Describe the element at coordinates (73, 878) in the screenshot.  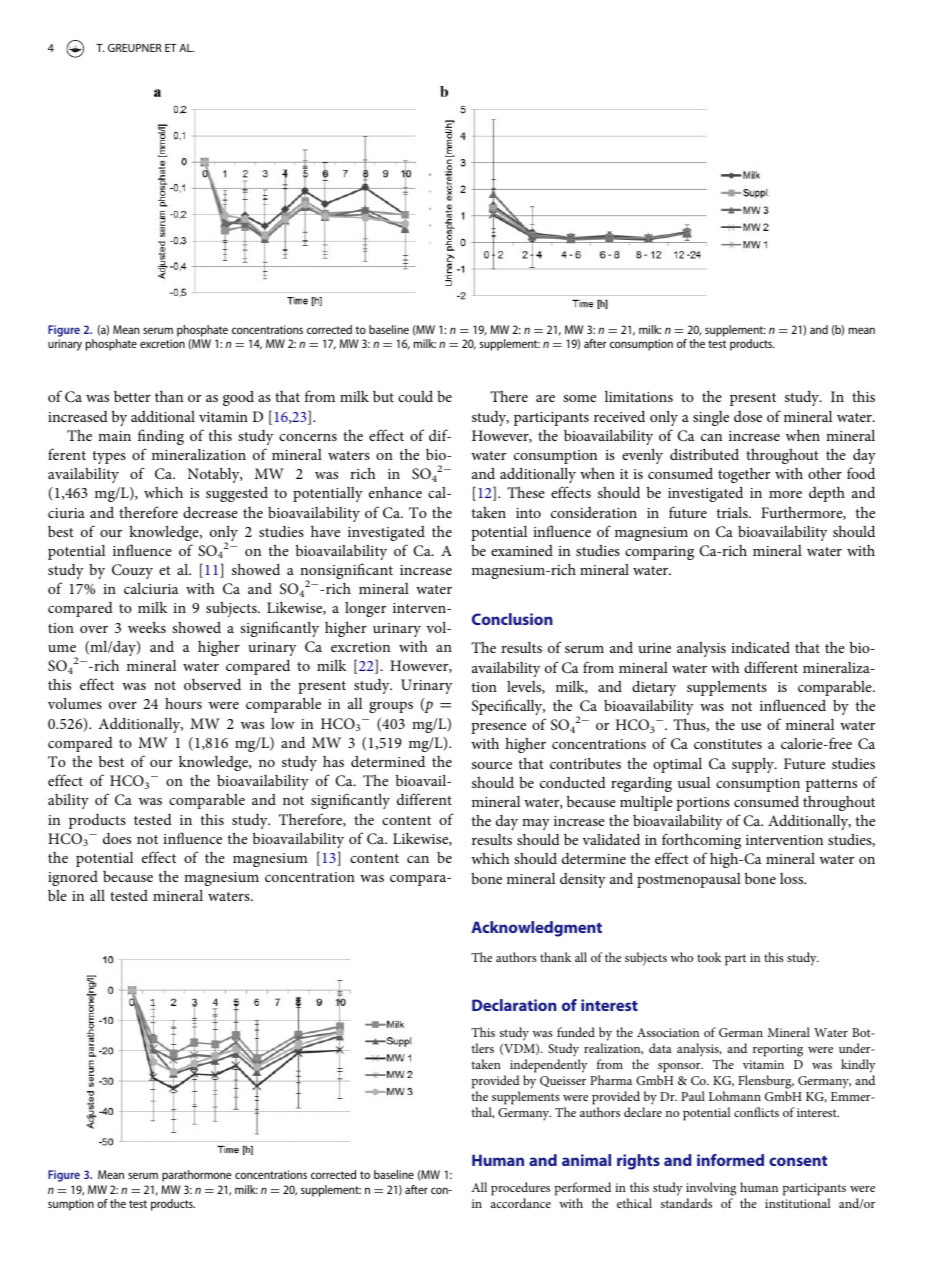
I see `ignored` at that location.
